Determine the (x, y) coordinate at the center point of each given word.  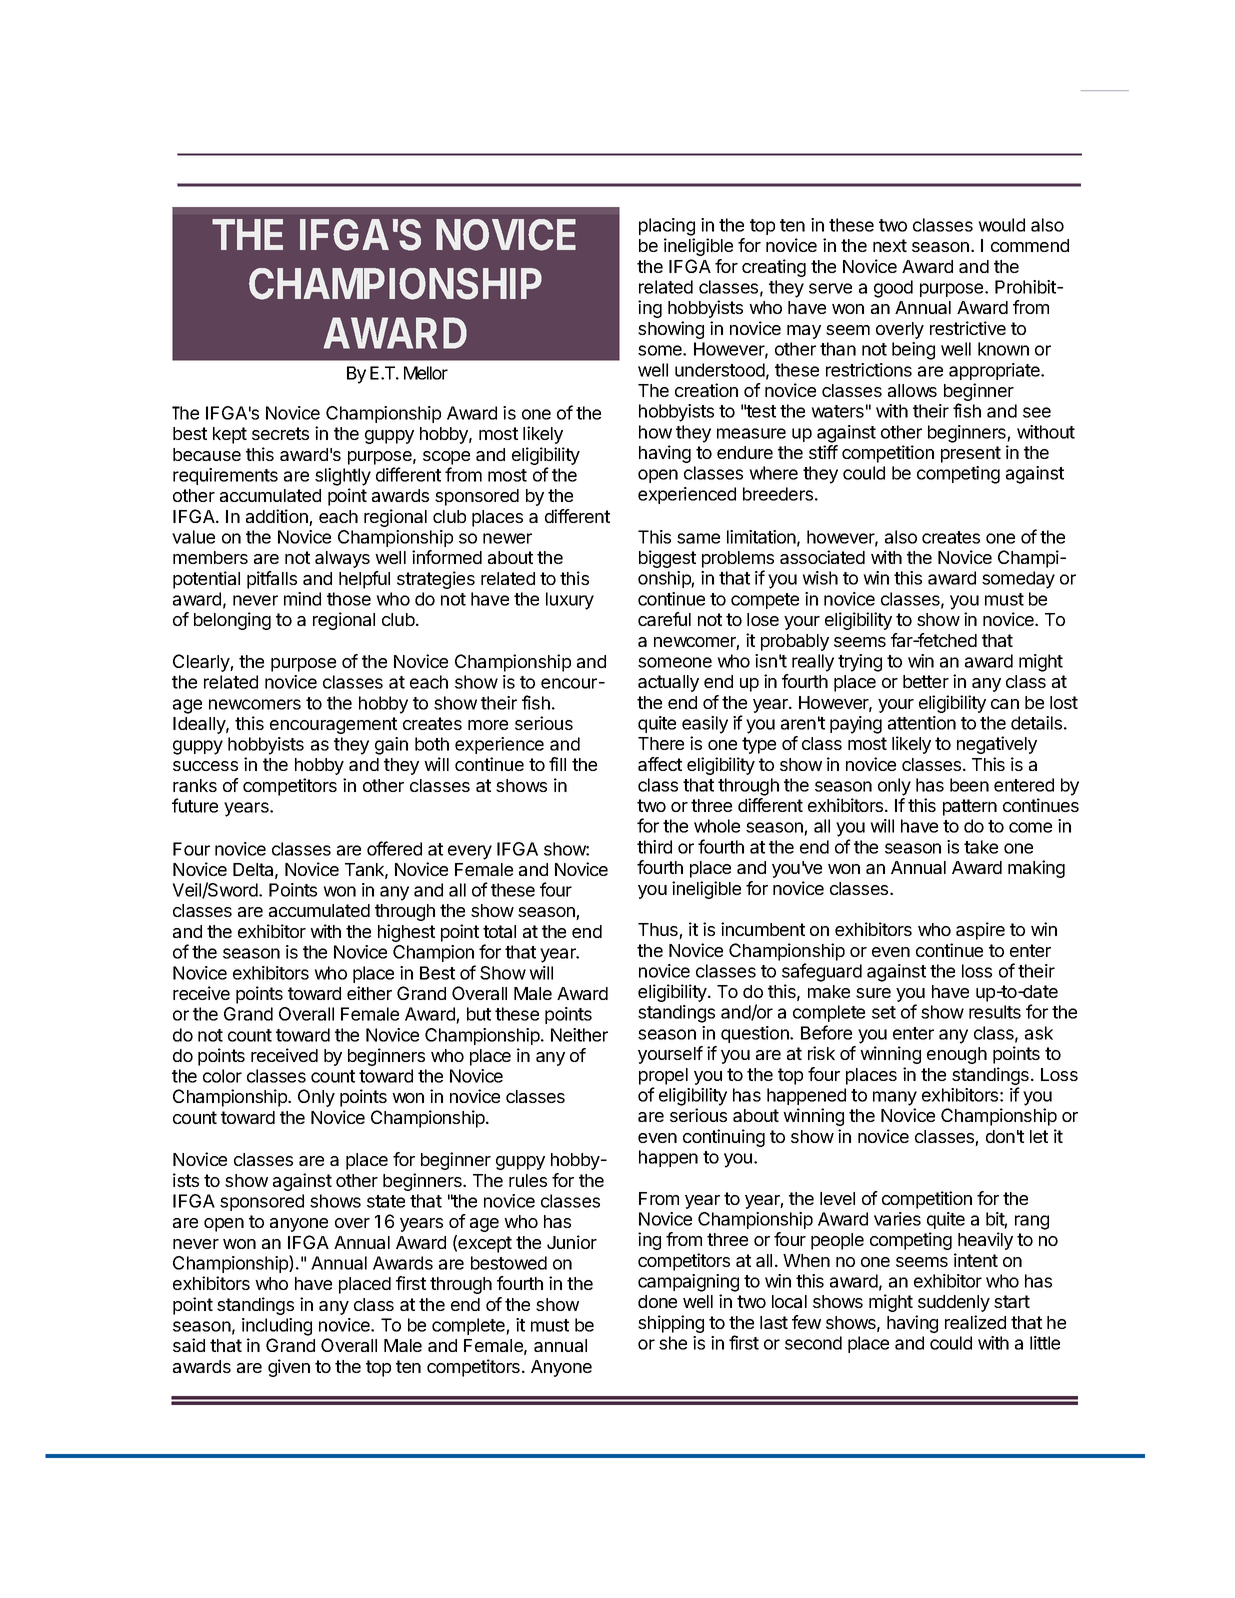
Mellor (426, 373)
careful (664, 619)
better (926, 681)
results (995, 1012)
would (1001, 225)
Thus (659, 931)
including (277, 1327)
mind (302, 599)
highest (406, 933)
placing (667, 227)
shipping (671, 1324)
